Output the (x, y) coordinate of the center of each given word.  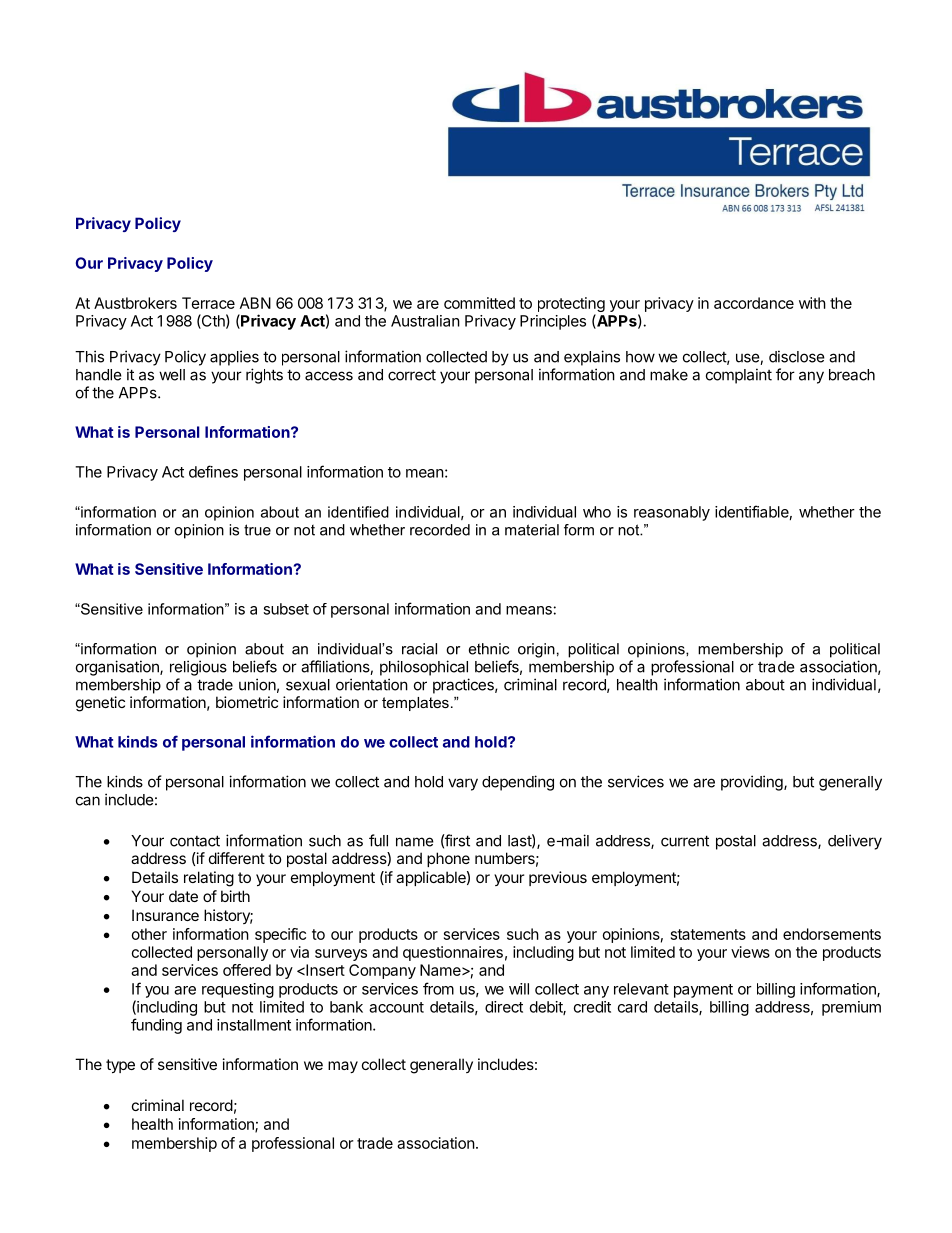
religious (198, 668)
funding (156, 1026)
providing (752, 783)
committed (479, 303)
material (532, 530)
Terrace (208, 303)
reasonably (672, 513)
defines (213, 471)
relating (209, 879)
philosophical (424, 668)
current (685, 841)
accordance (754, 303)
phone (448, 859)
